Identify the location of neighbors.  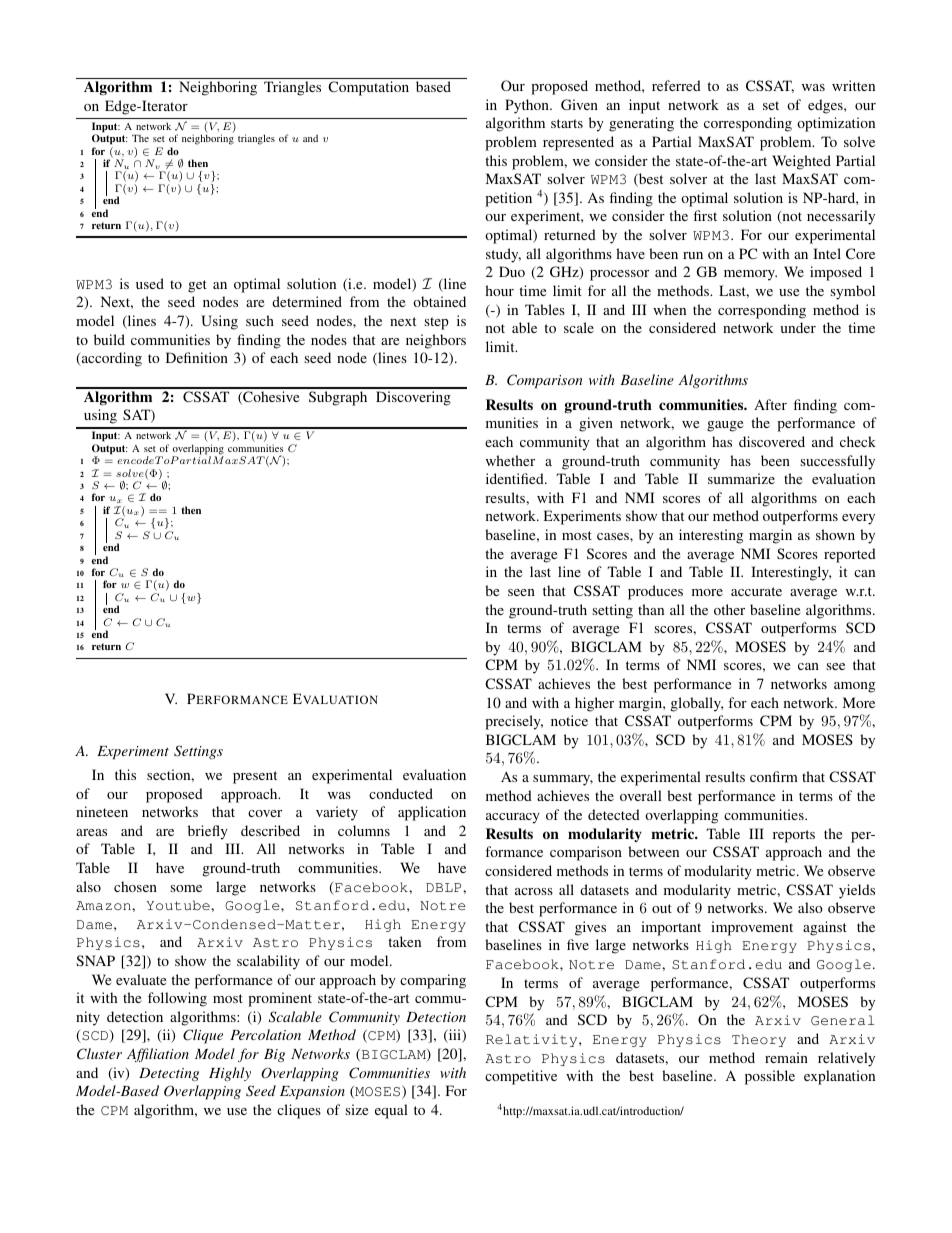
(436, 341).
